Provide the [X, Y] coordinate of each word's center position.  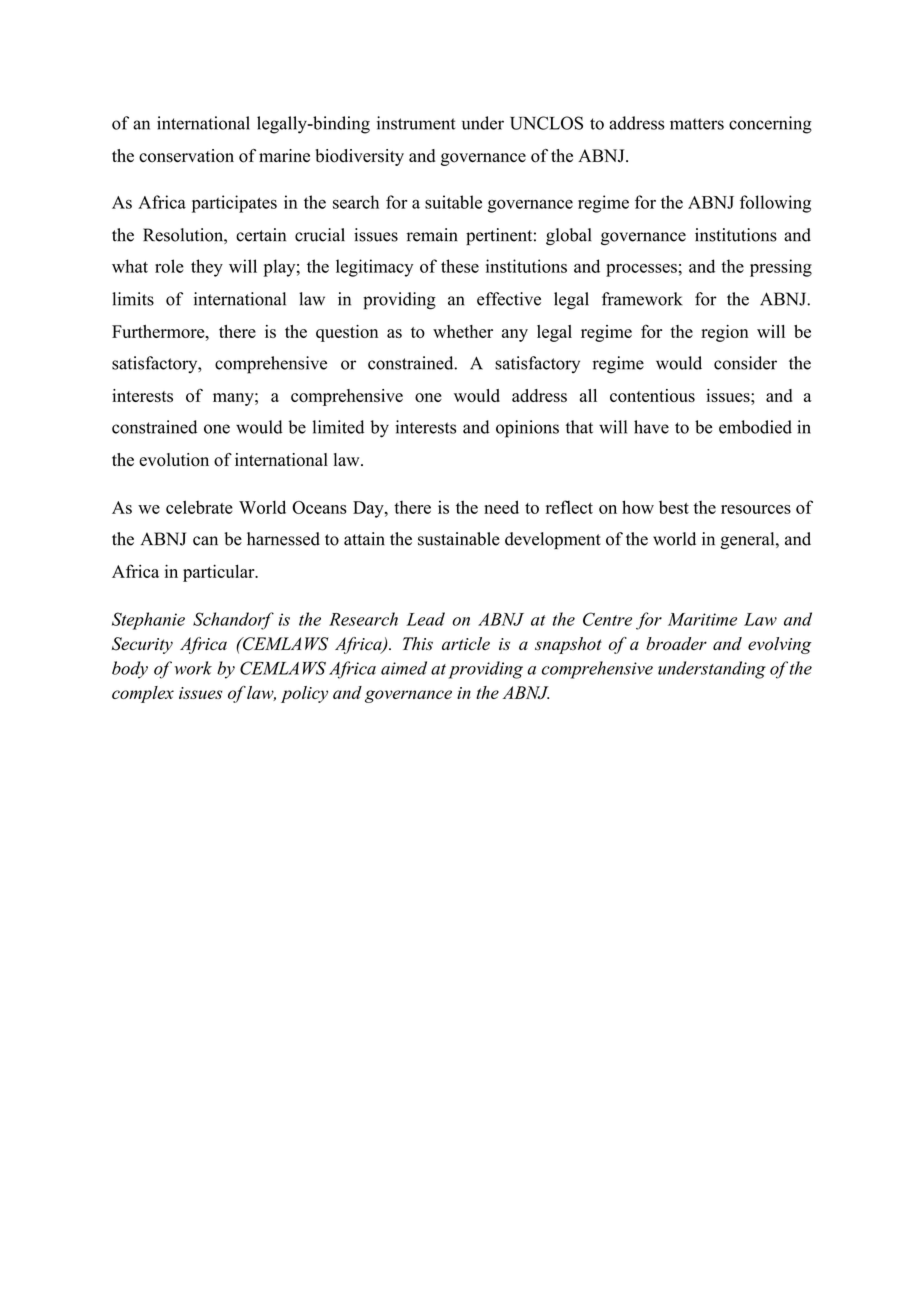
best [674, 507]
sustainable [459, 539]
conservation [186, 156]
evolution [174, 460]
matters [697, 124]
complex [143, 694]
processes [641, 270]
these [460, 266]
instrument [416, 123]
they [207, 268]
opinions [527, 429]
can [205, 541]
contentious [652, 395]
